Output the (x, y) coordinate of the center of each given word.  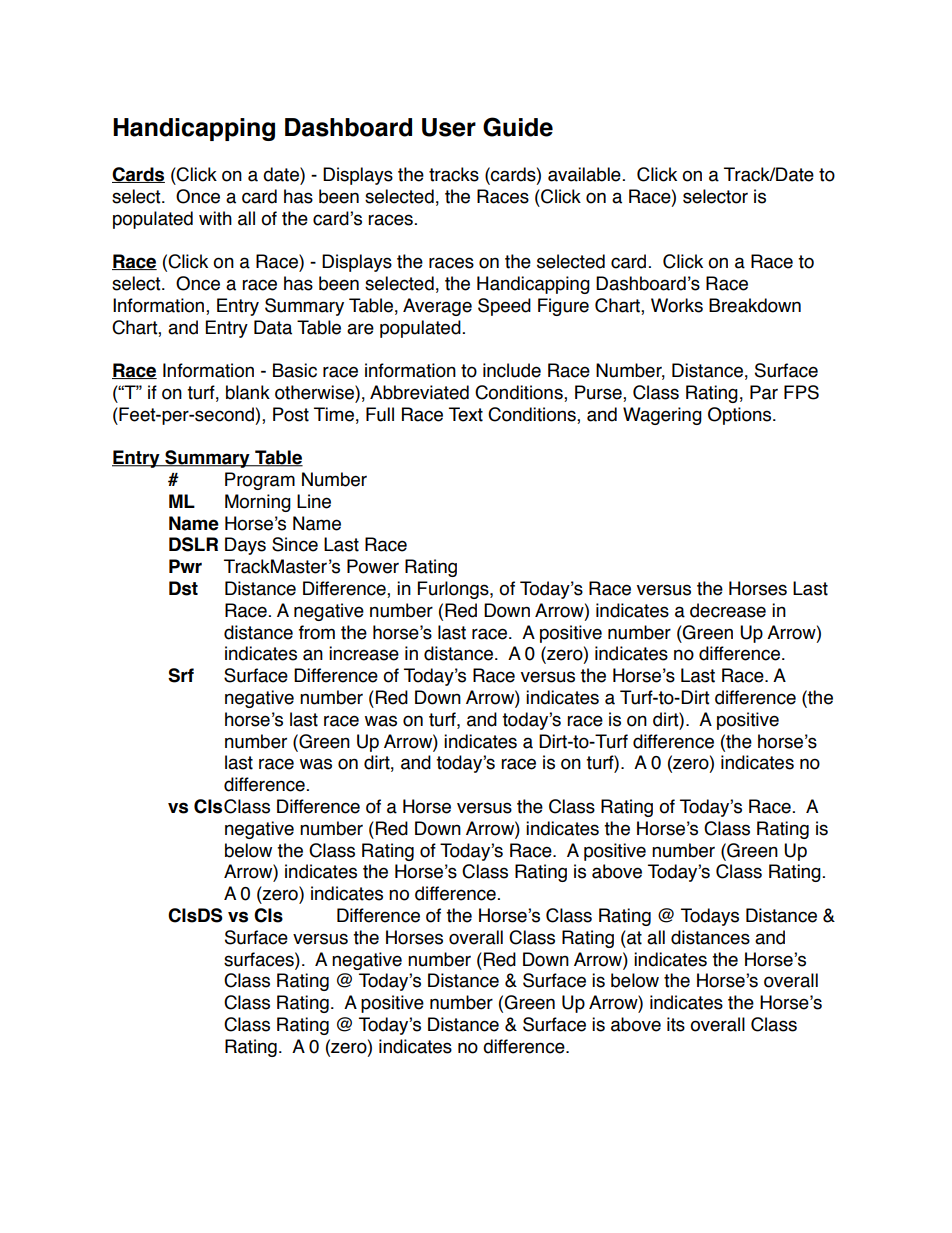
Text (466, 414)
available (584, 174)
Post (291, 414)
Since (295, 544)
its (676, 1024)
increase (364, 653)
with (215, 218)
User (449, 127)
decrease (728, 610)
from (317, 632)
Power (373, 566)
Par (764, 392)
